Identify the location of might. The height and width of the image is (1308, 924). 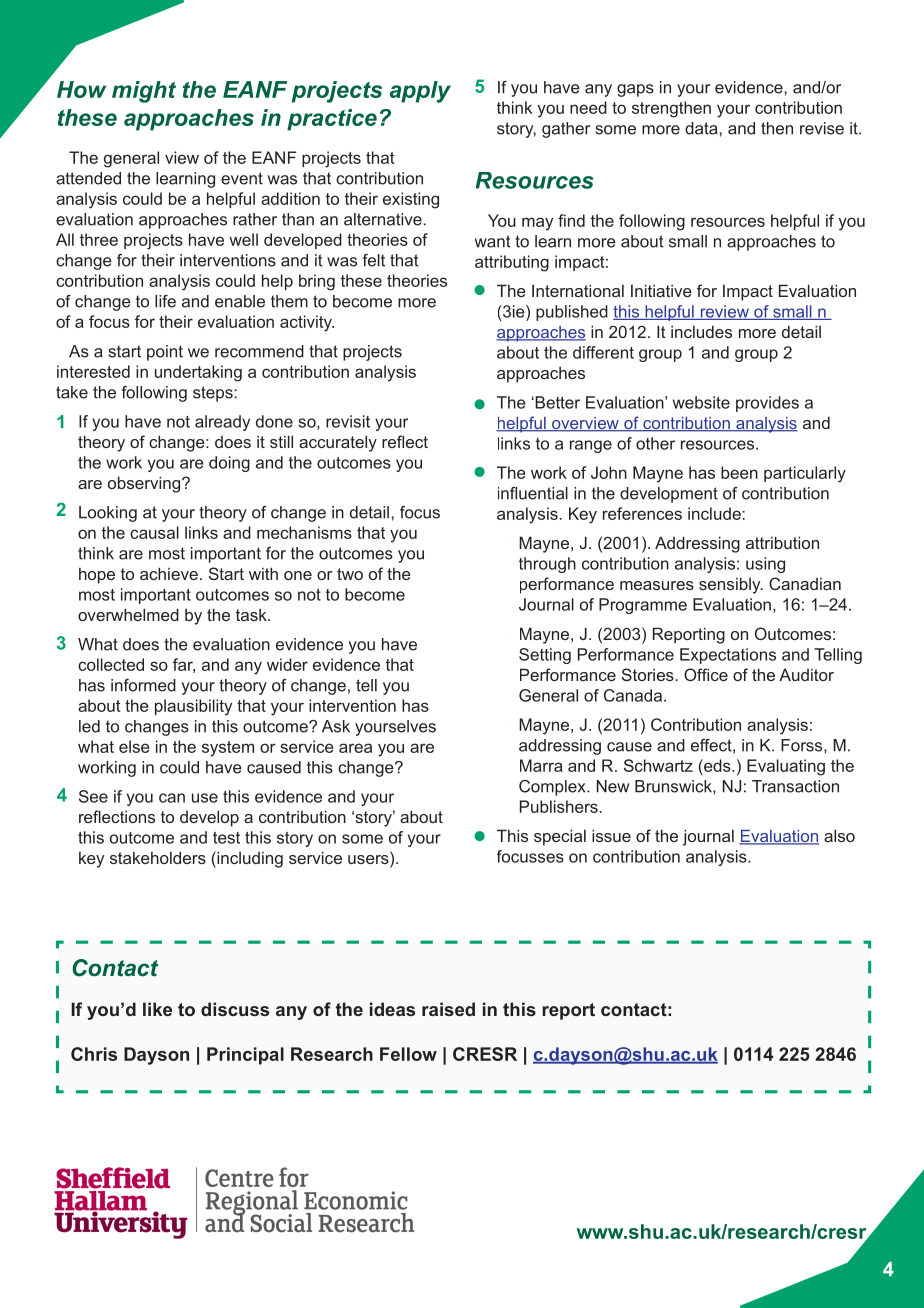
(144, 92).
